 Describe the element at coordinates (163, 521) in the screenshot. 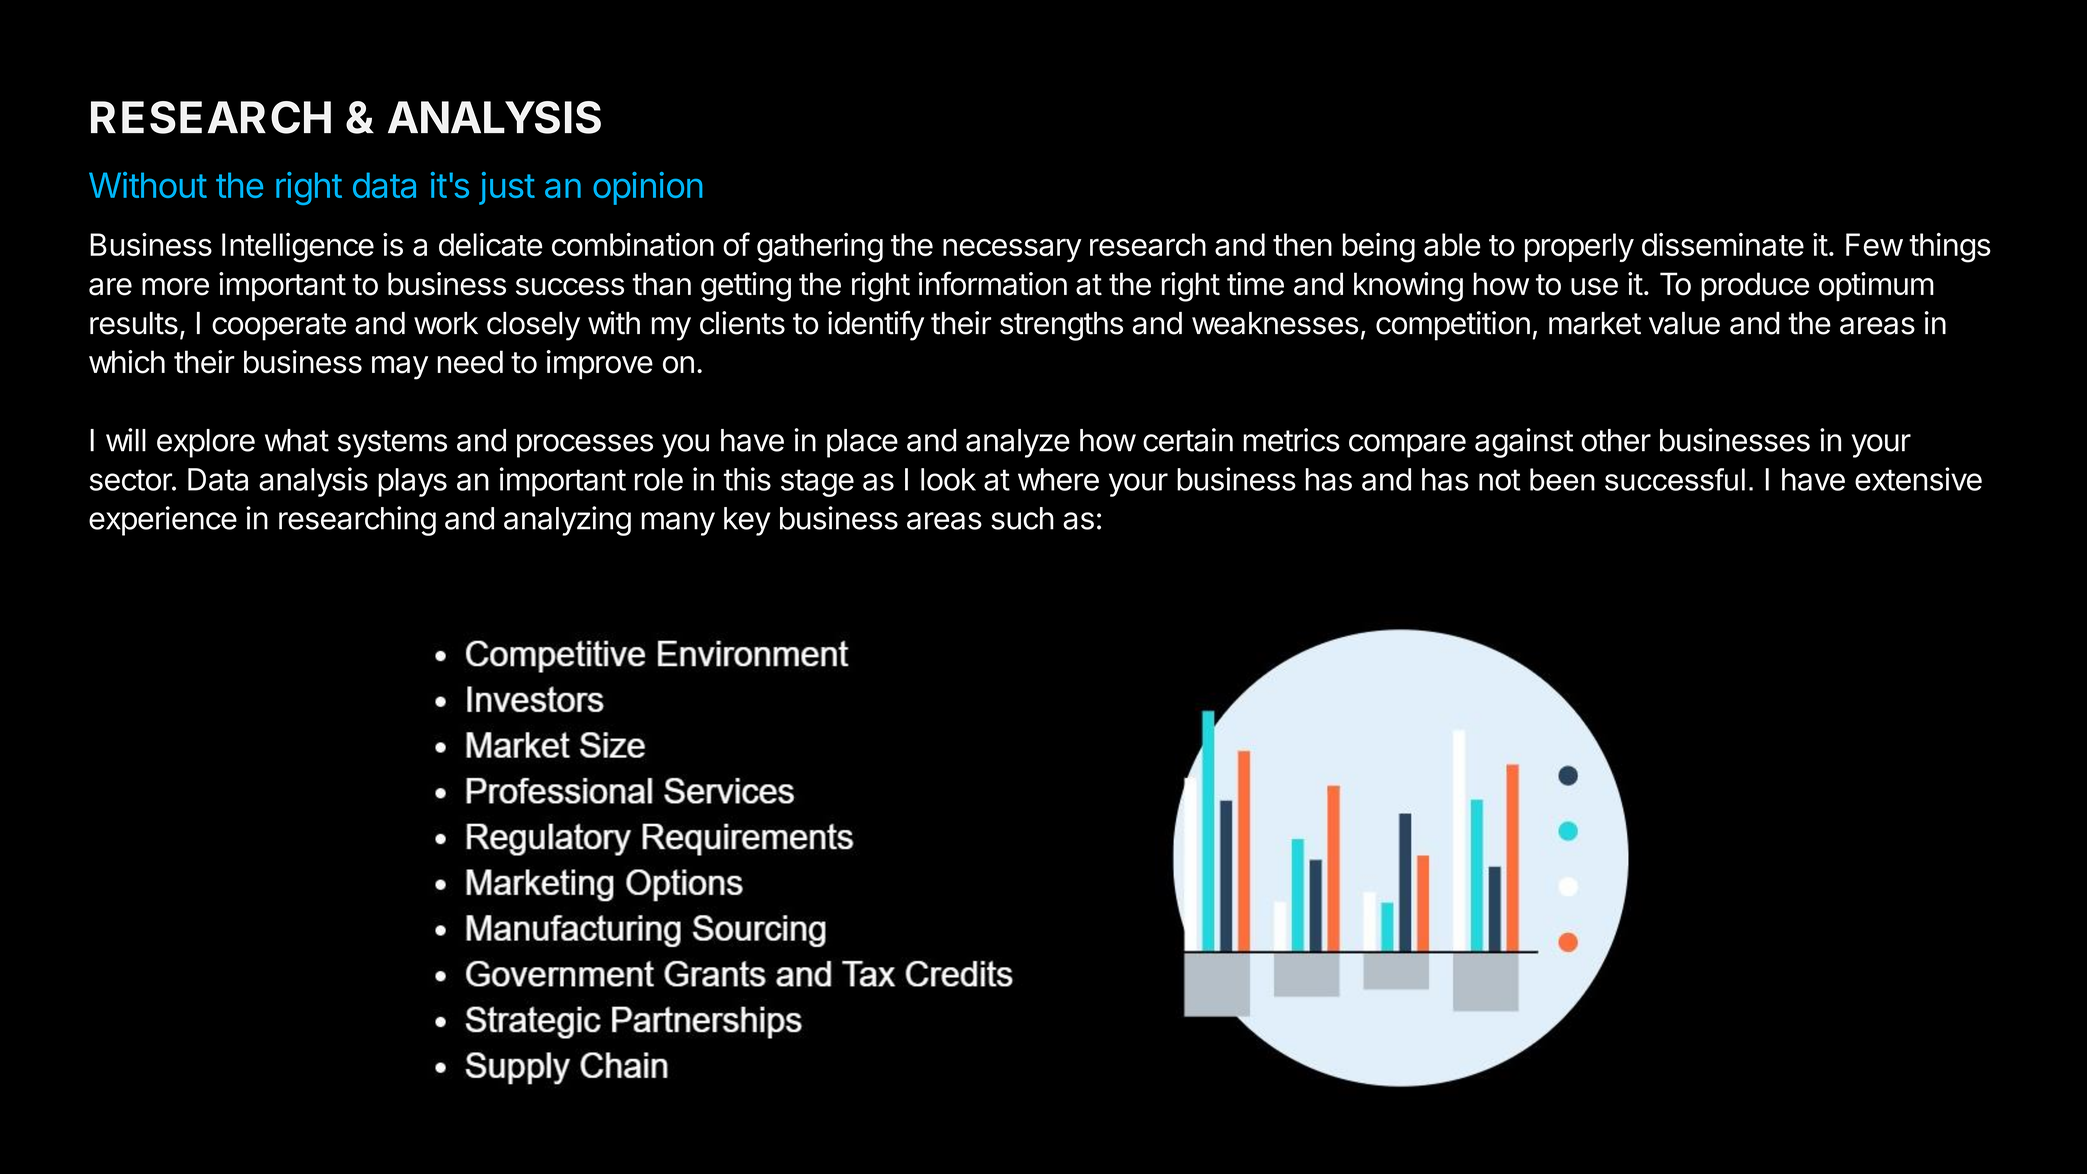

I see `experience` at that location.
